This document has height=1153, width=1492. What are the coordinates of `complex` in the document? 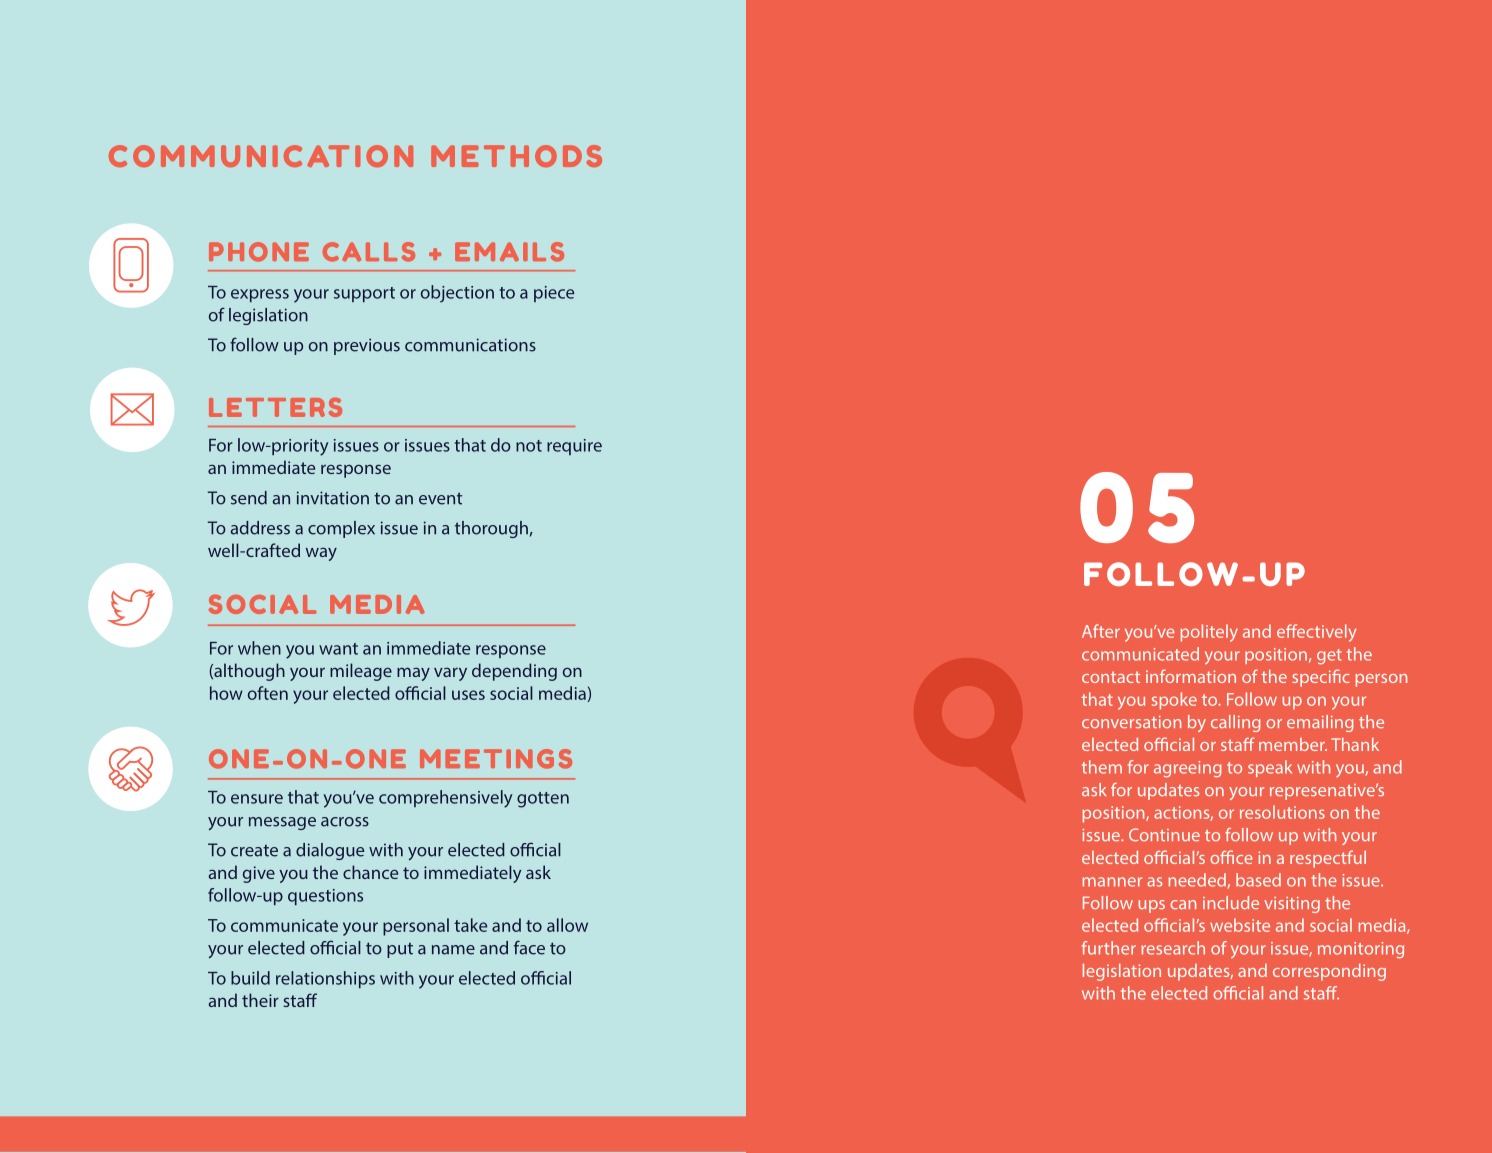 It's located at (341, 529).
